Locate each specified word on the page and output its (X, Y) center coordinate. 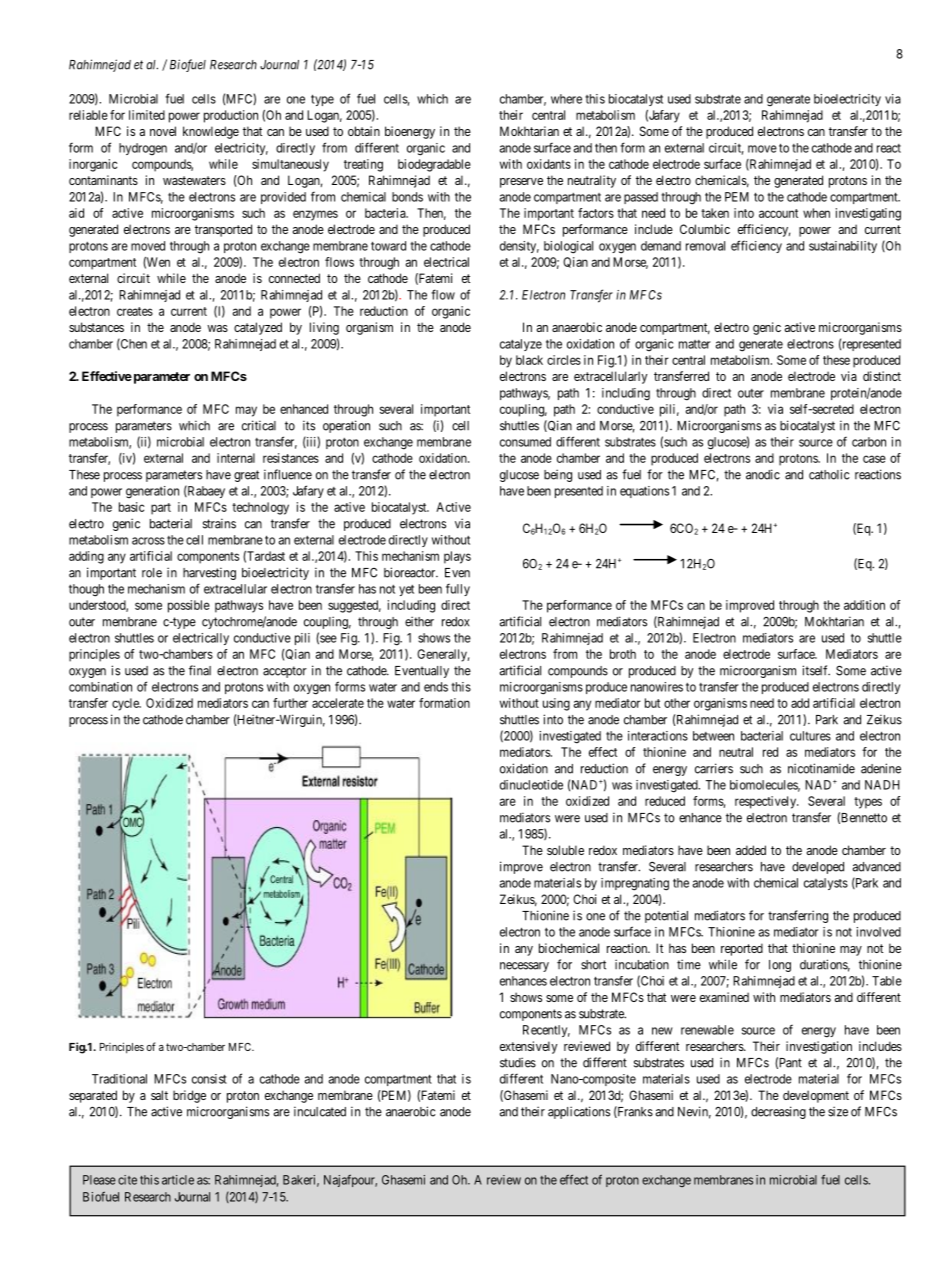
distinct (882, 376)
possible (189, 606)
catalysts (826, 884)
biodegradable (434, 165)
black (529, 360)
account (778, 213)
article (178, 1180)
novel (163, 131)
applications (579, 1112)
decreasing (778, 1112)
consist (209, 1079)
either (419, 621)
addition (864, 605)
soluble (565, 850)
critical (259, 425)
